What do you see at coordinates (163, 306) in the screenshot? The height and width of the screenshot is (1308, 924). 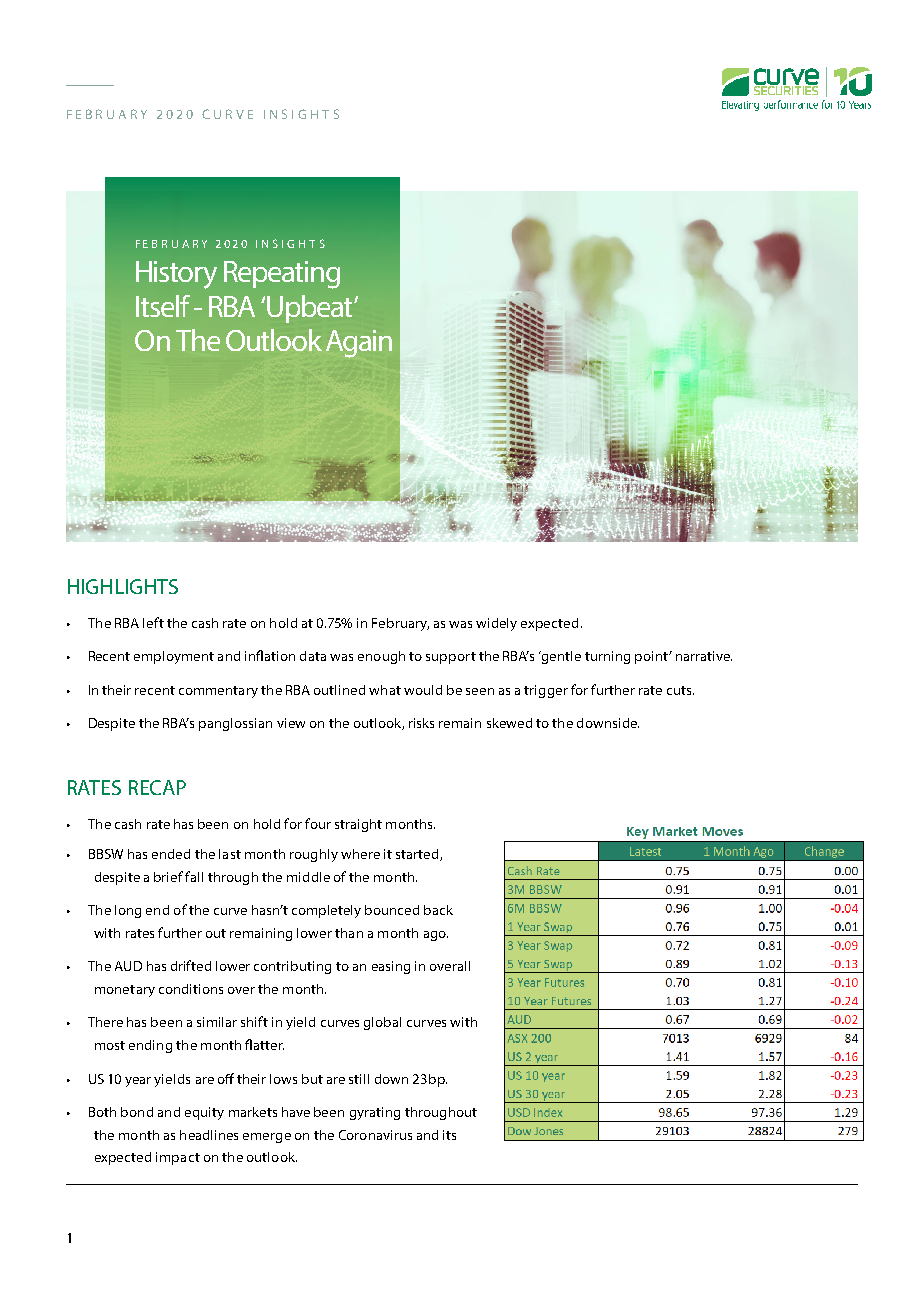 I see `Itself` at bounding box center [163, 306].
